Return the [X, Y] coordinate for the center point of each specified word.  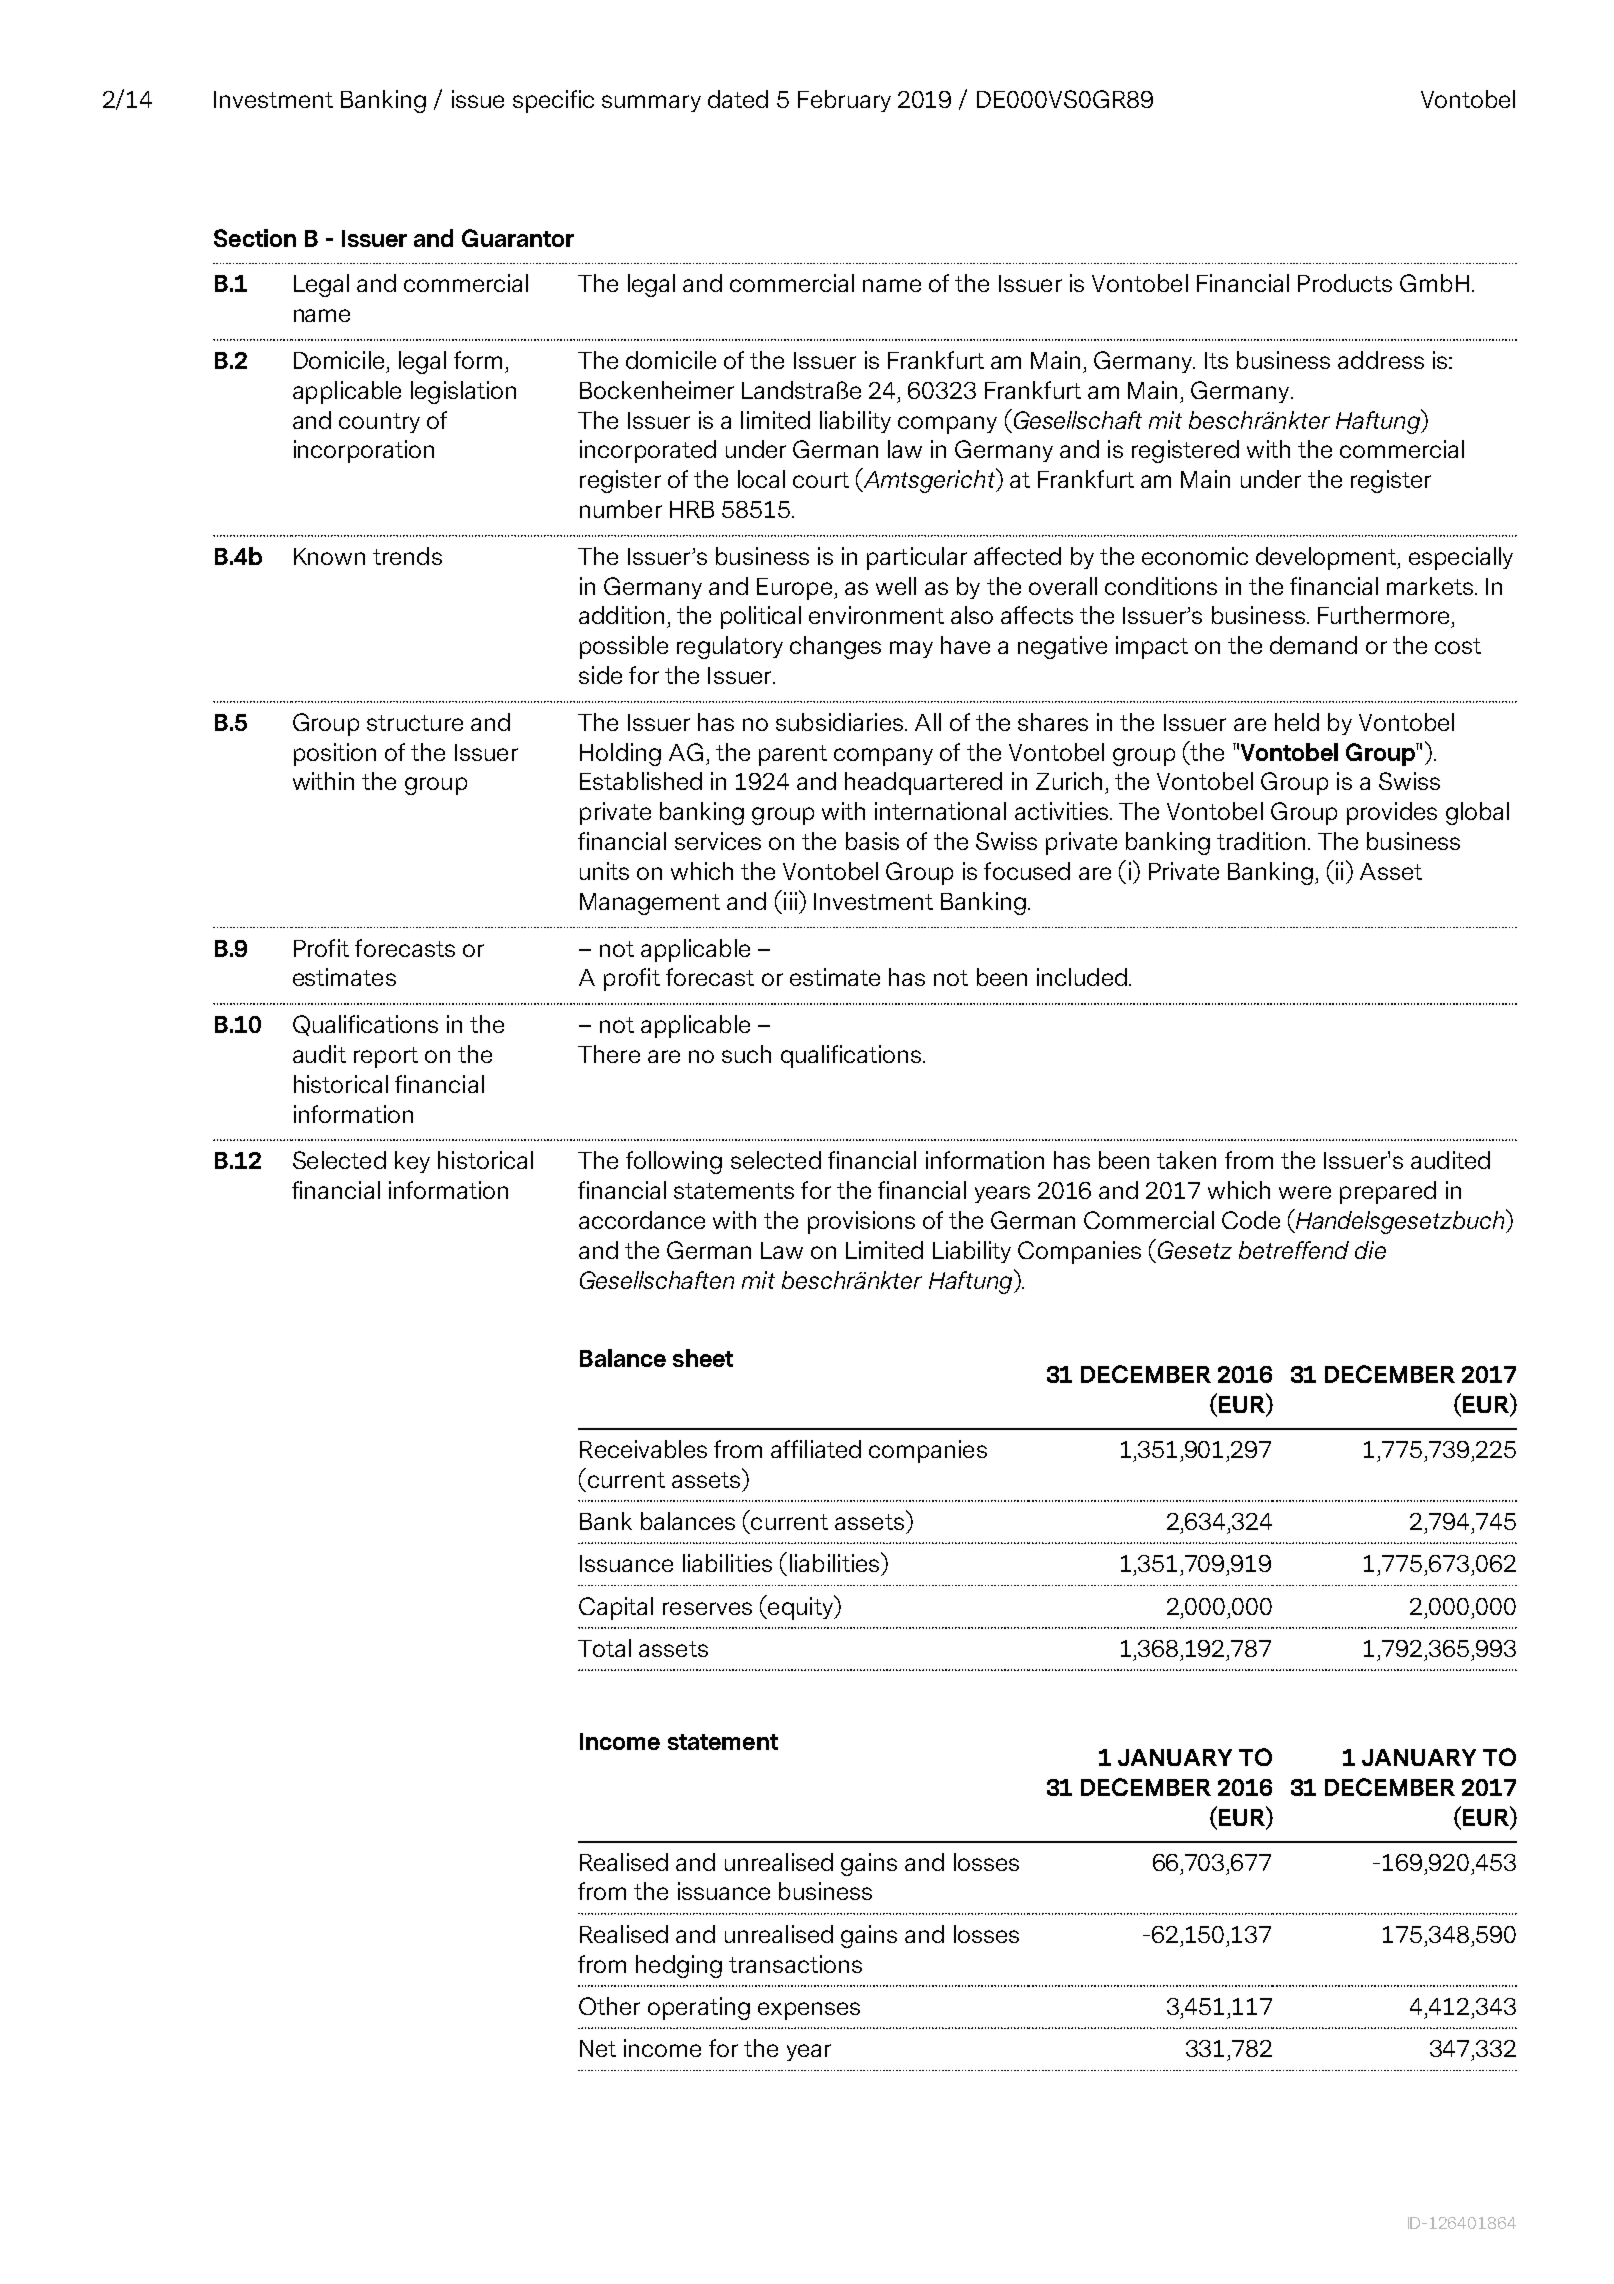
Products [1345, 283]
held [1297, 722]
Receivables [643, 1449]
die [1370, 1250]
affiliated [816, 1449]
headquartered [923, 783]
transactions [795, 1964]
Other [609, 2006]
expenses [809, 2011]
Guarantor [518, 238]
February [844, 101]
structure [415, 723]
